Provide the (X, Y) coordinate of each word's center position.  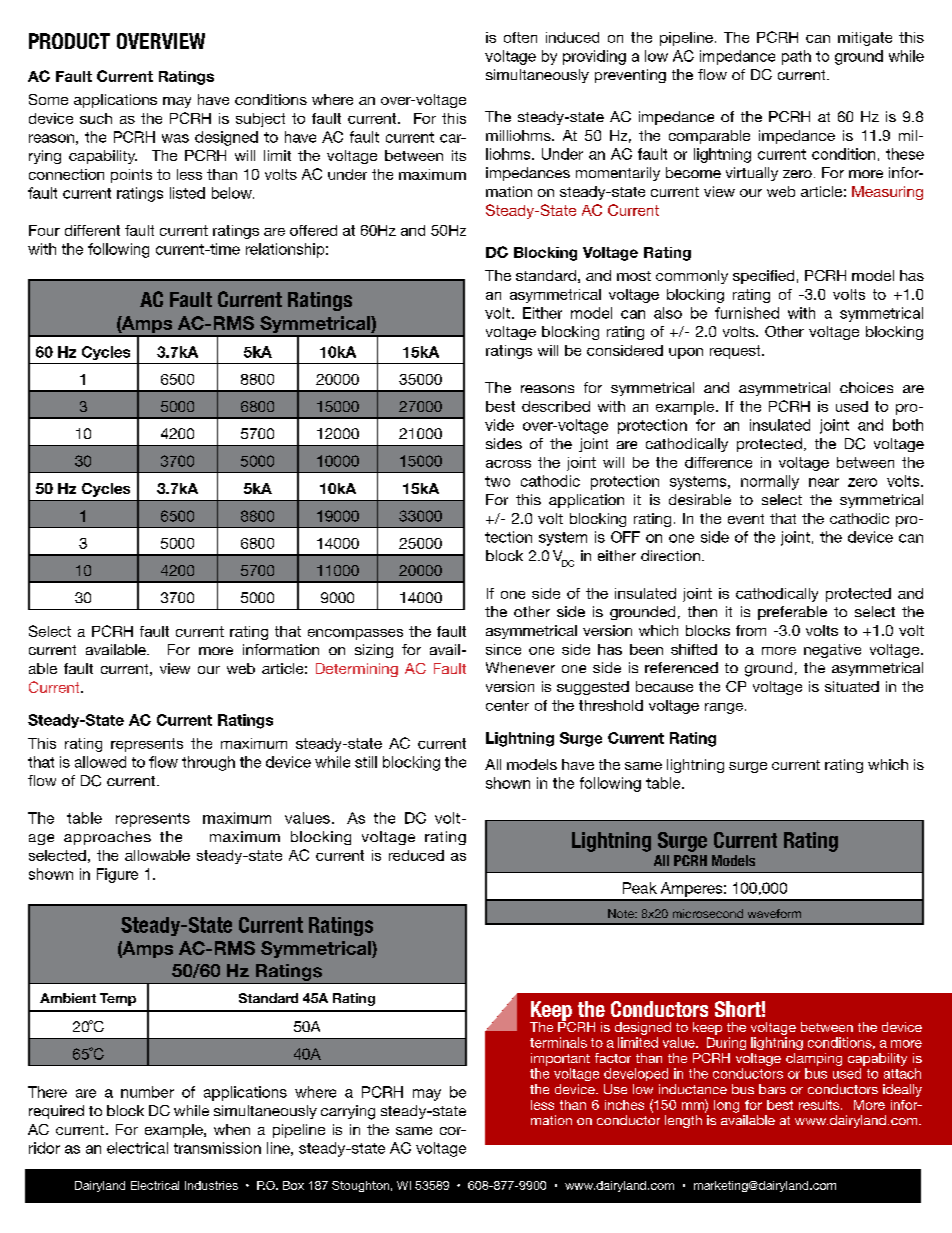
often (520, 37)
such (96, 118)
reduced (416, 855)
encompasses (355, 634)
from (751, 630)
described (556, 406)
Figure (117, 875)
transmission (217, 1148)
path (796, 57)
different (92, 230)
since (503, 649)
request (736, 352)
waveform (774, 913)
